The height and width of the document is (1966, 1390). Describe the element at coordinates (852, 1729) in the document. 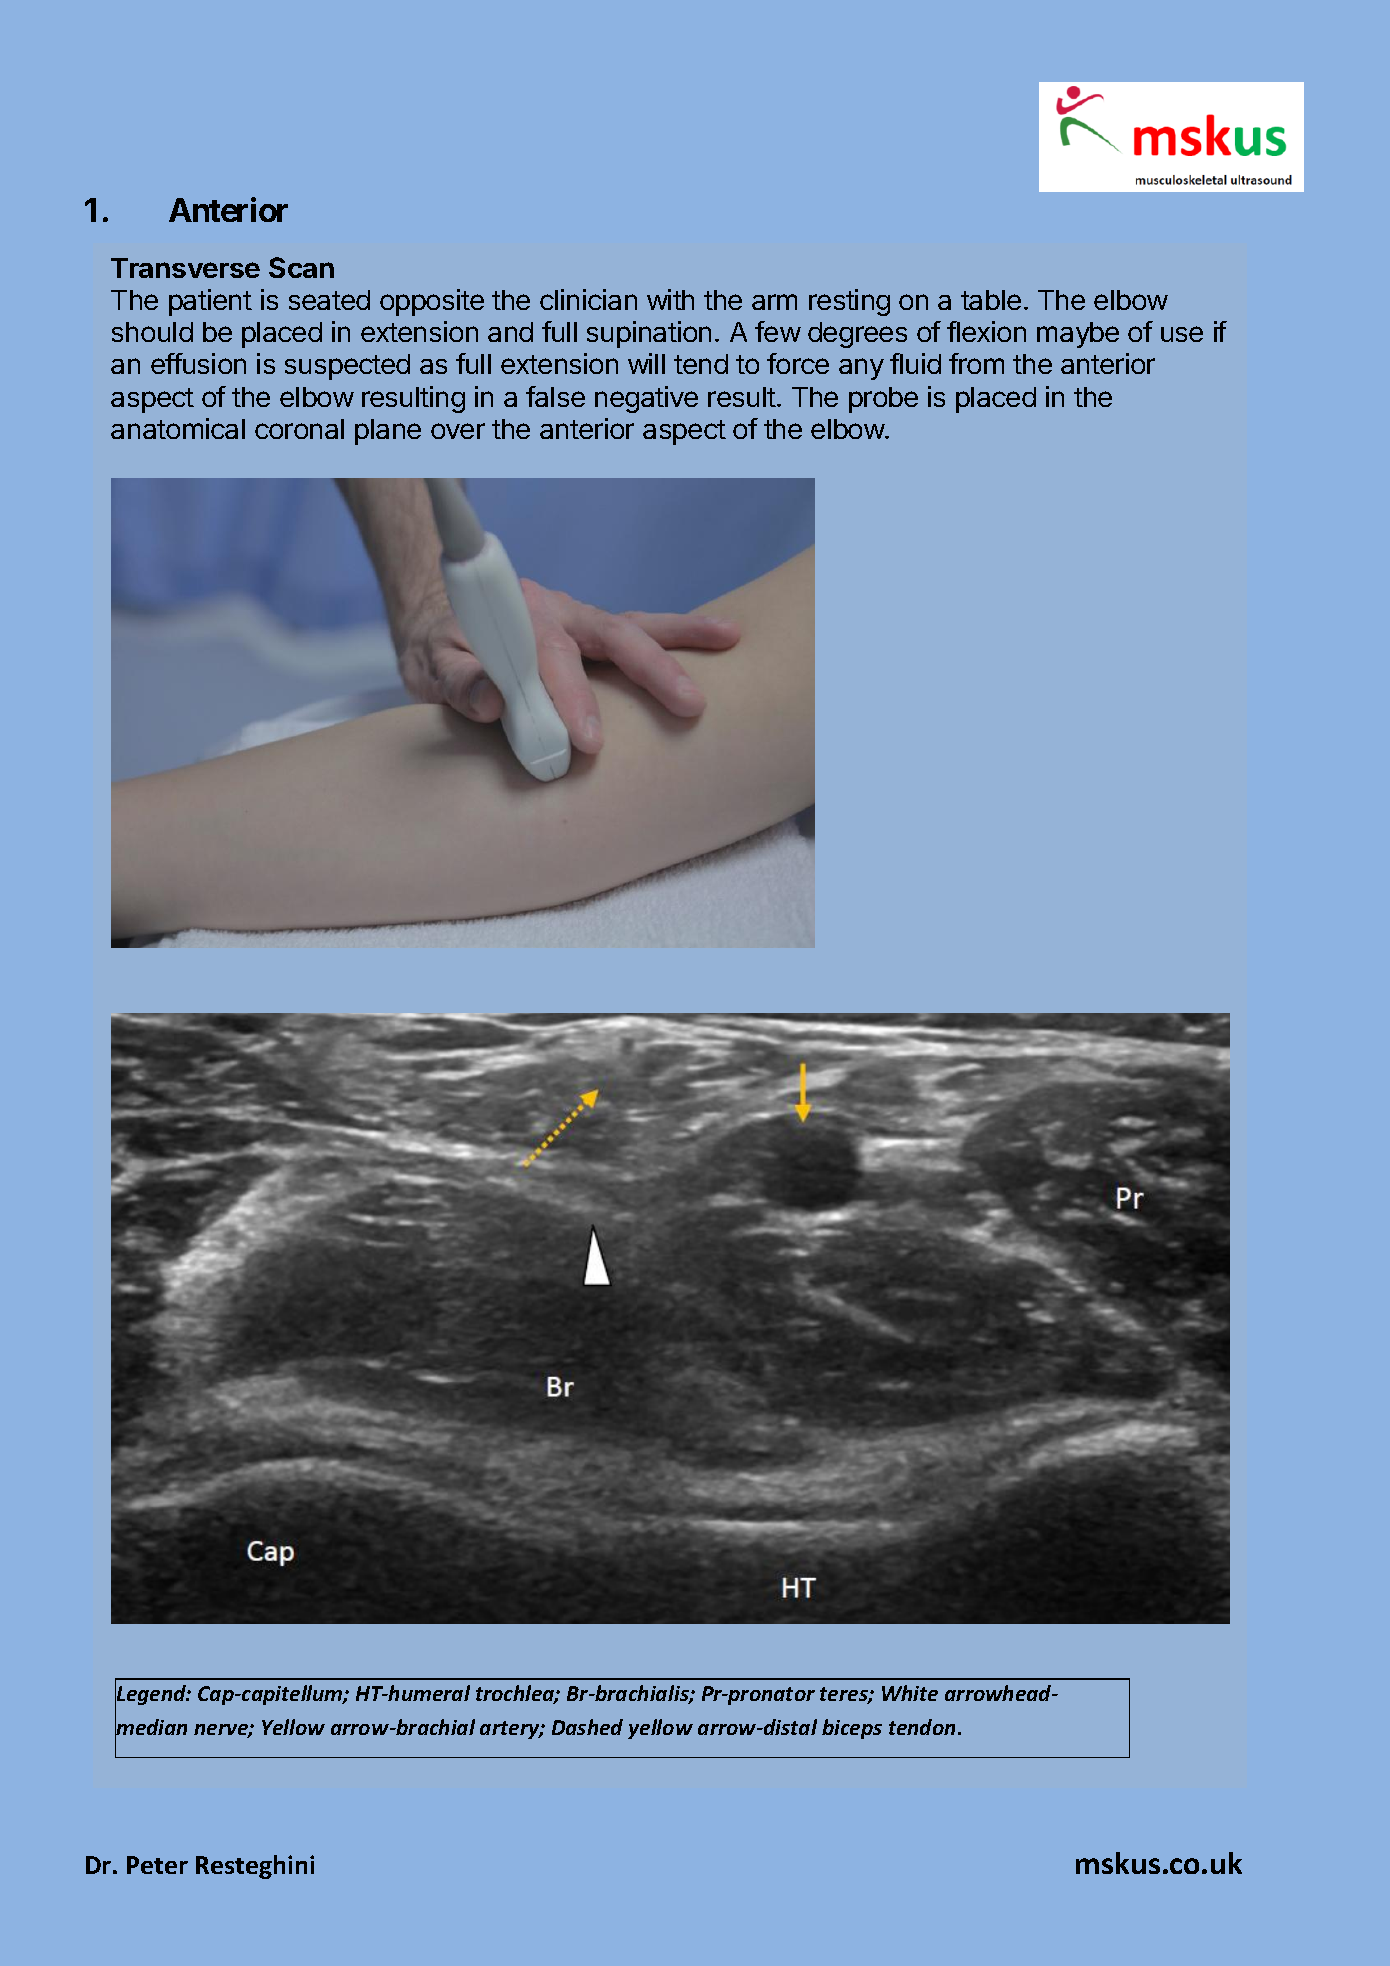

I see `biceps` at that location.
